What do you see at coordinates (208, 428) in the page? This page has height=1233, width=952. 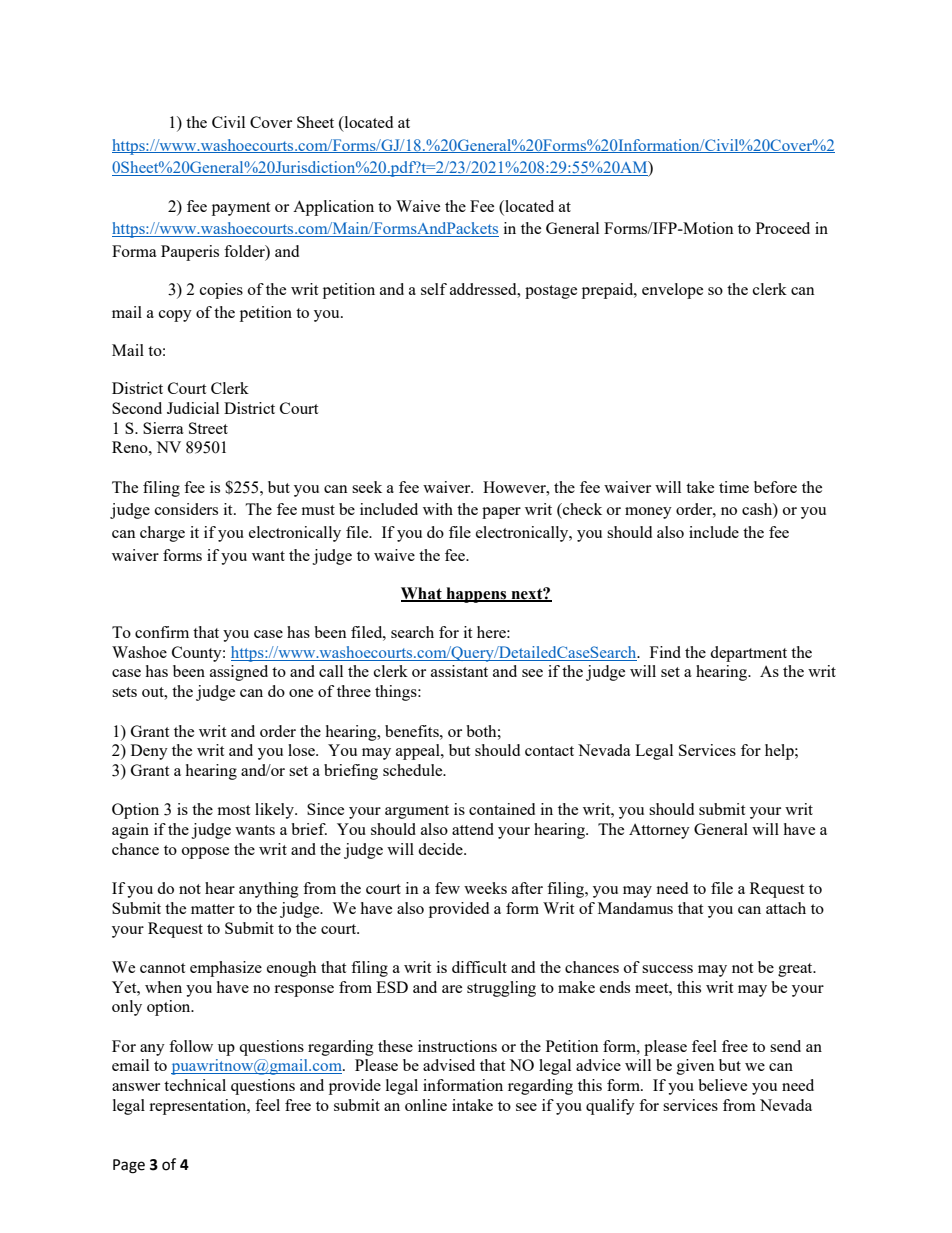 I see `Street` at bounding box center [208, 428].
